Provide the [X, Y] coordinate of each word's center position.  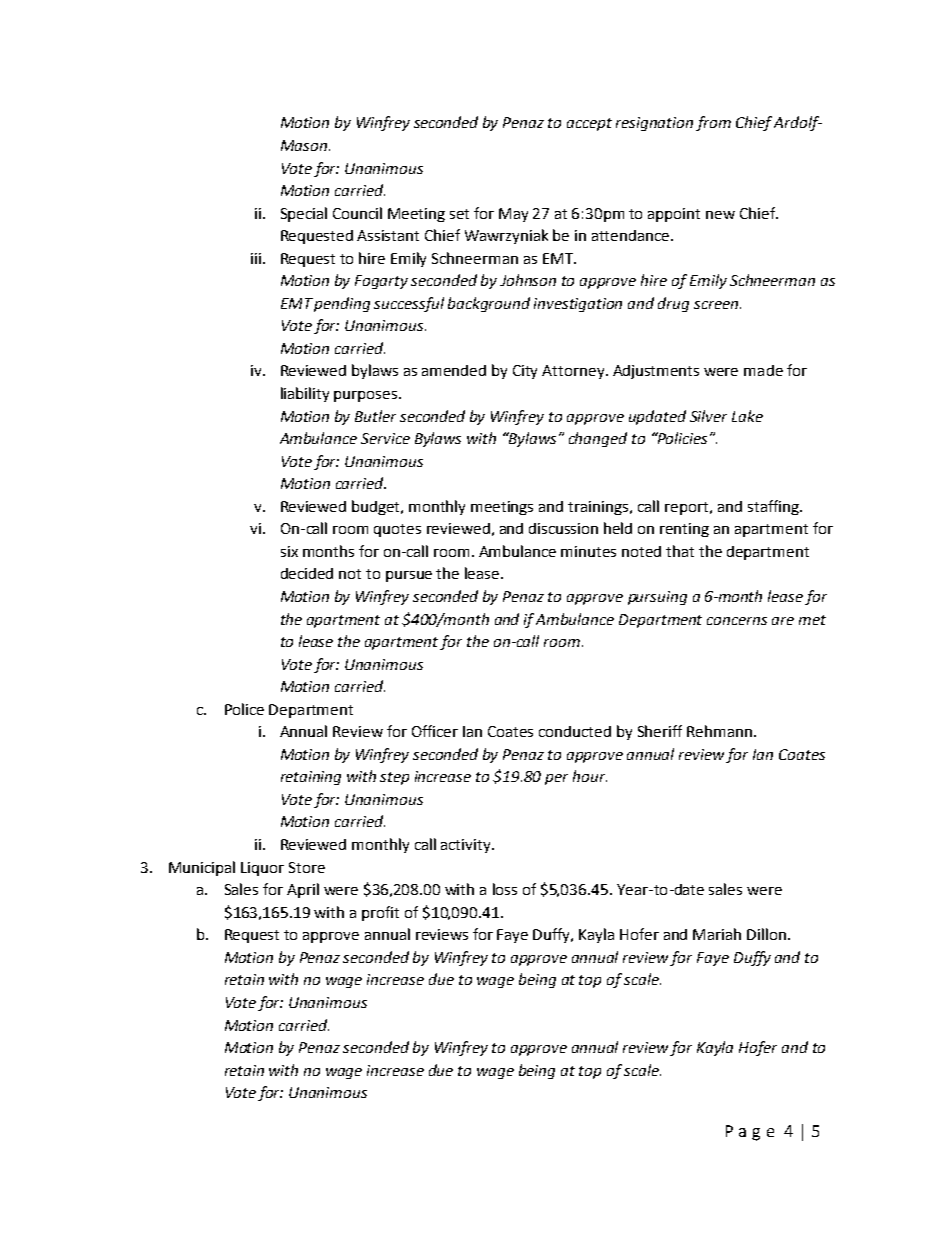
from [713, 123]
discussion [563, 528]
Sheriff [660, 731]
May [513, 215]
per [556, 779]
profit [380, 913]
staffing [774, 507]
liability [305, 394]
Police [244, 709]
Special [304, 214]
